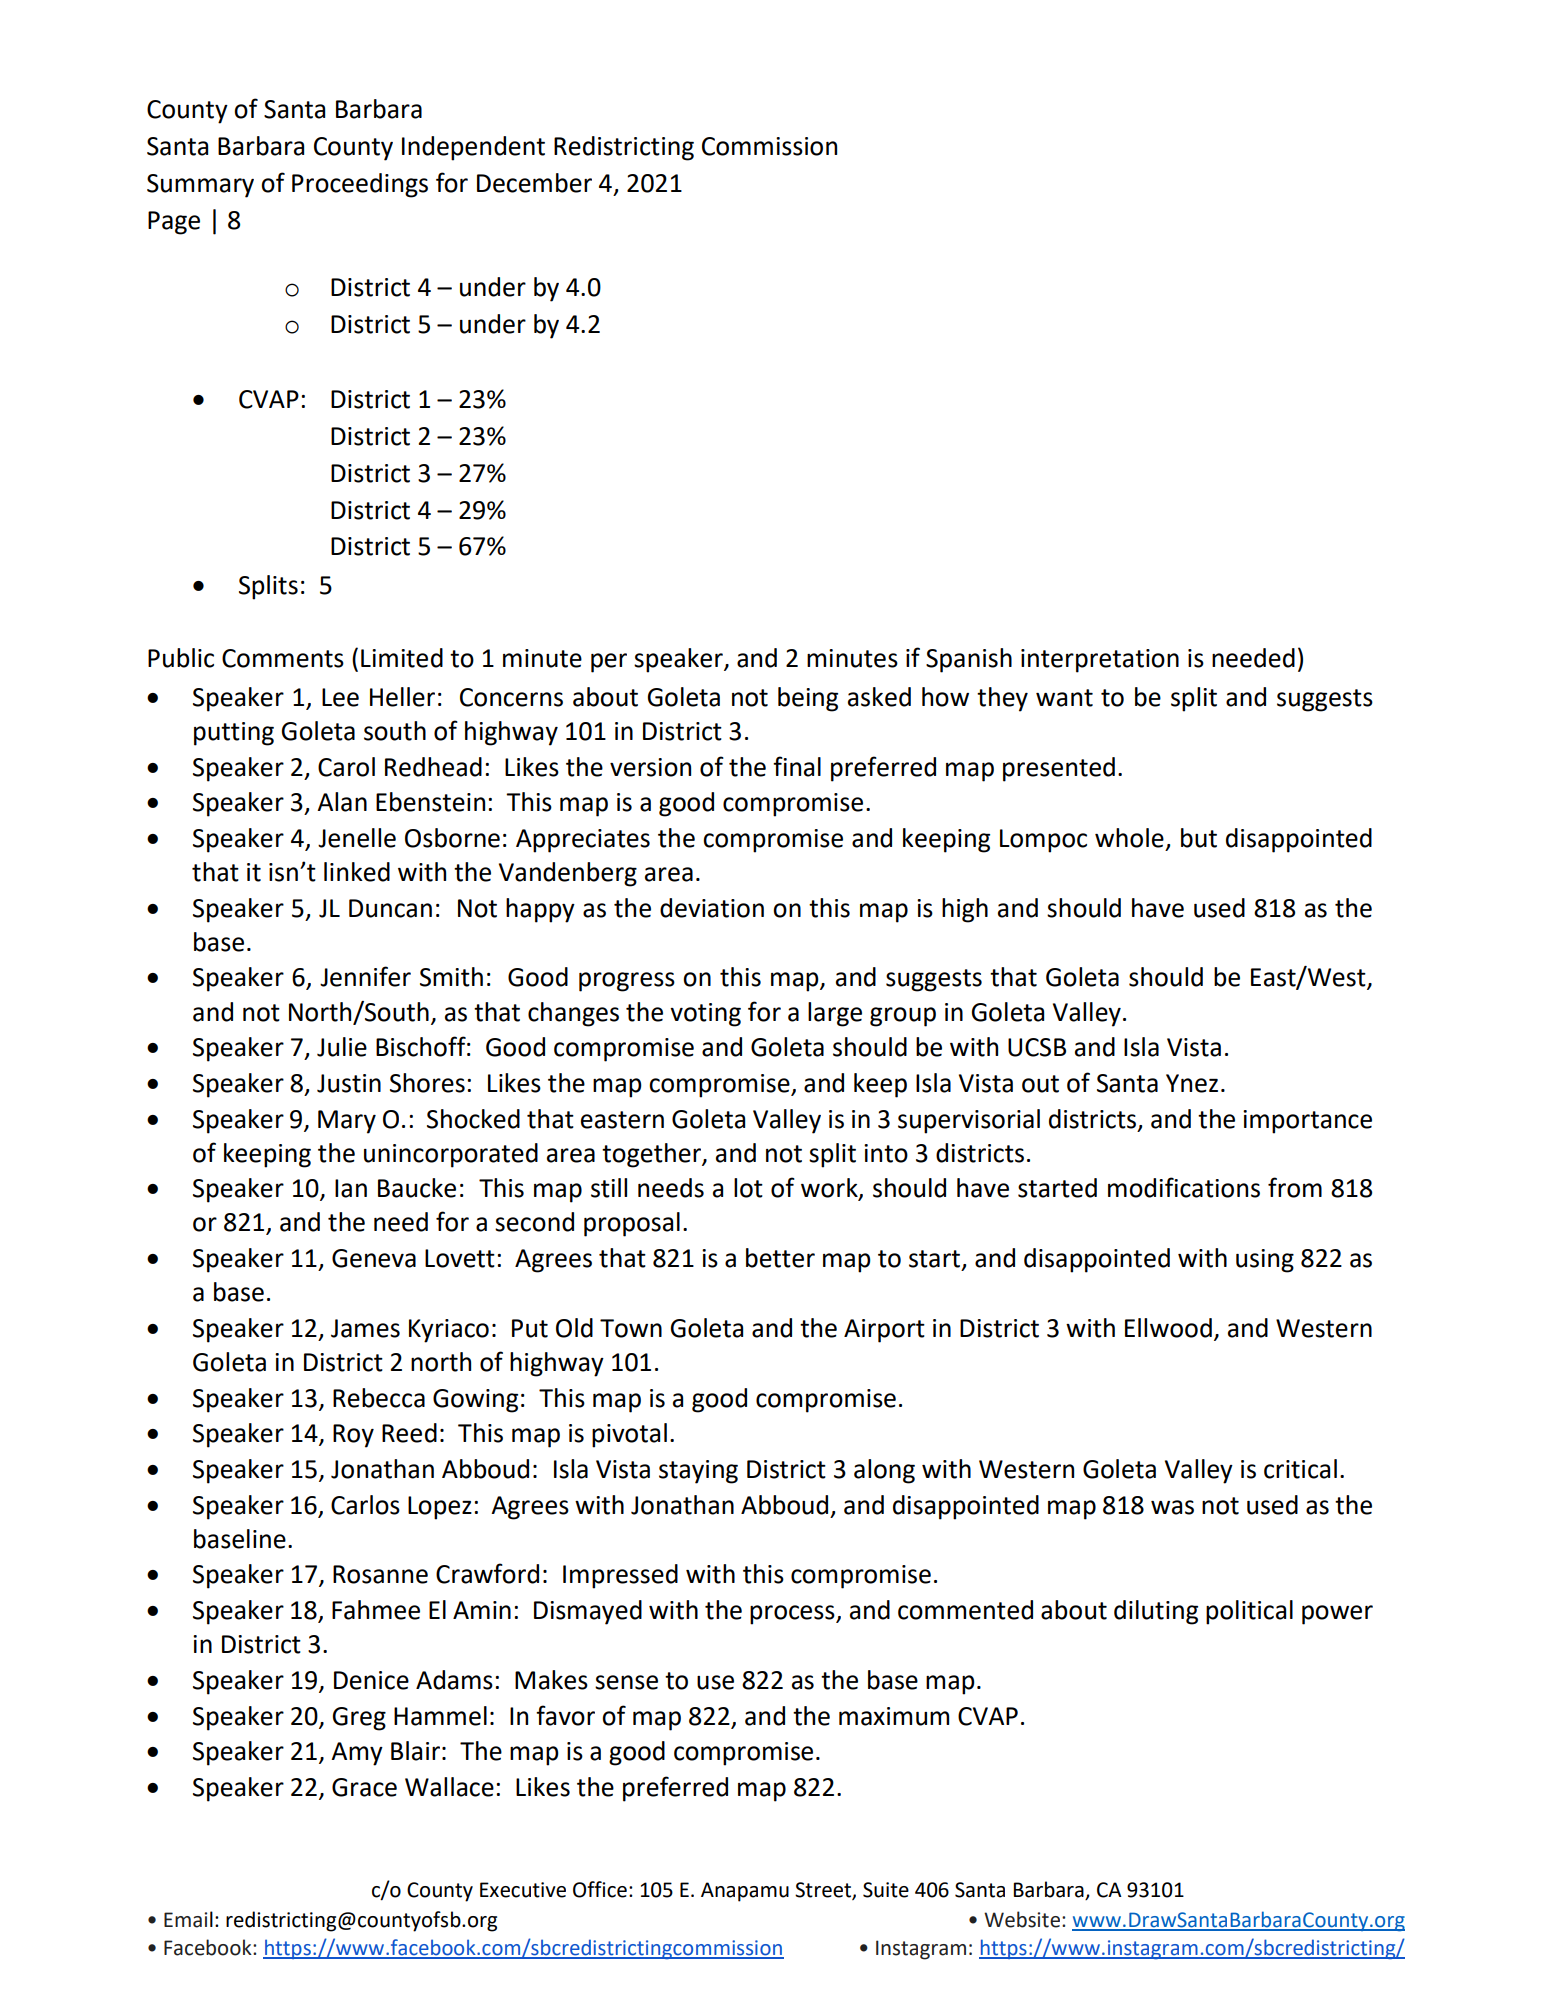  Describe the element at coordinates (705, 1015) in the page. I see `voting` at that location.
